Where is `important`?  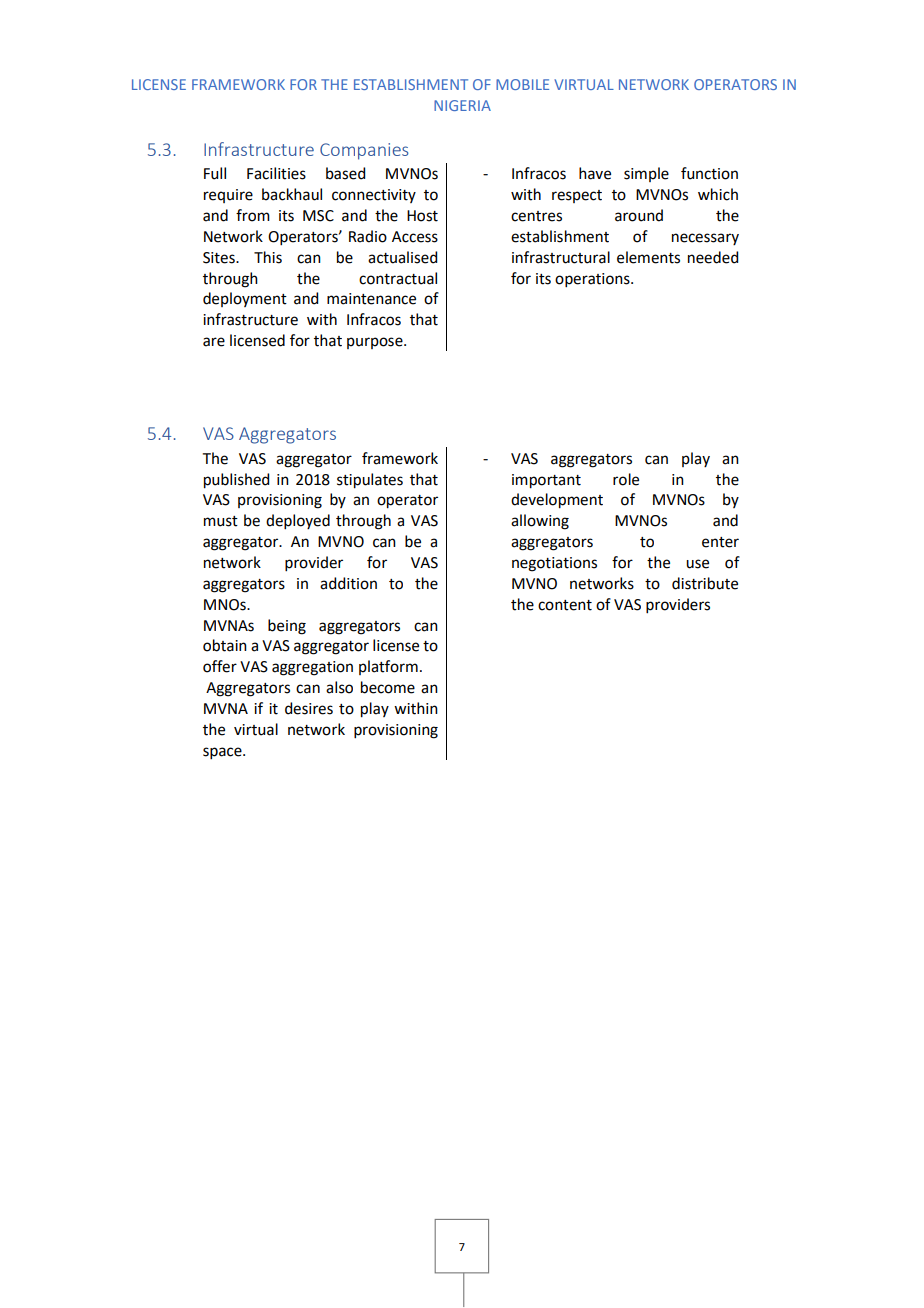
important is located at coordinates (546, 481).
